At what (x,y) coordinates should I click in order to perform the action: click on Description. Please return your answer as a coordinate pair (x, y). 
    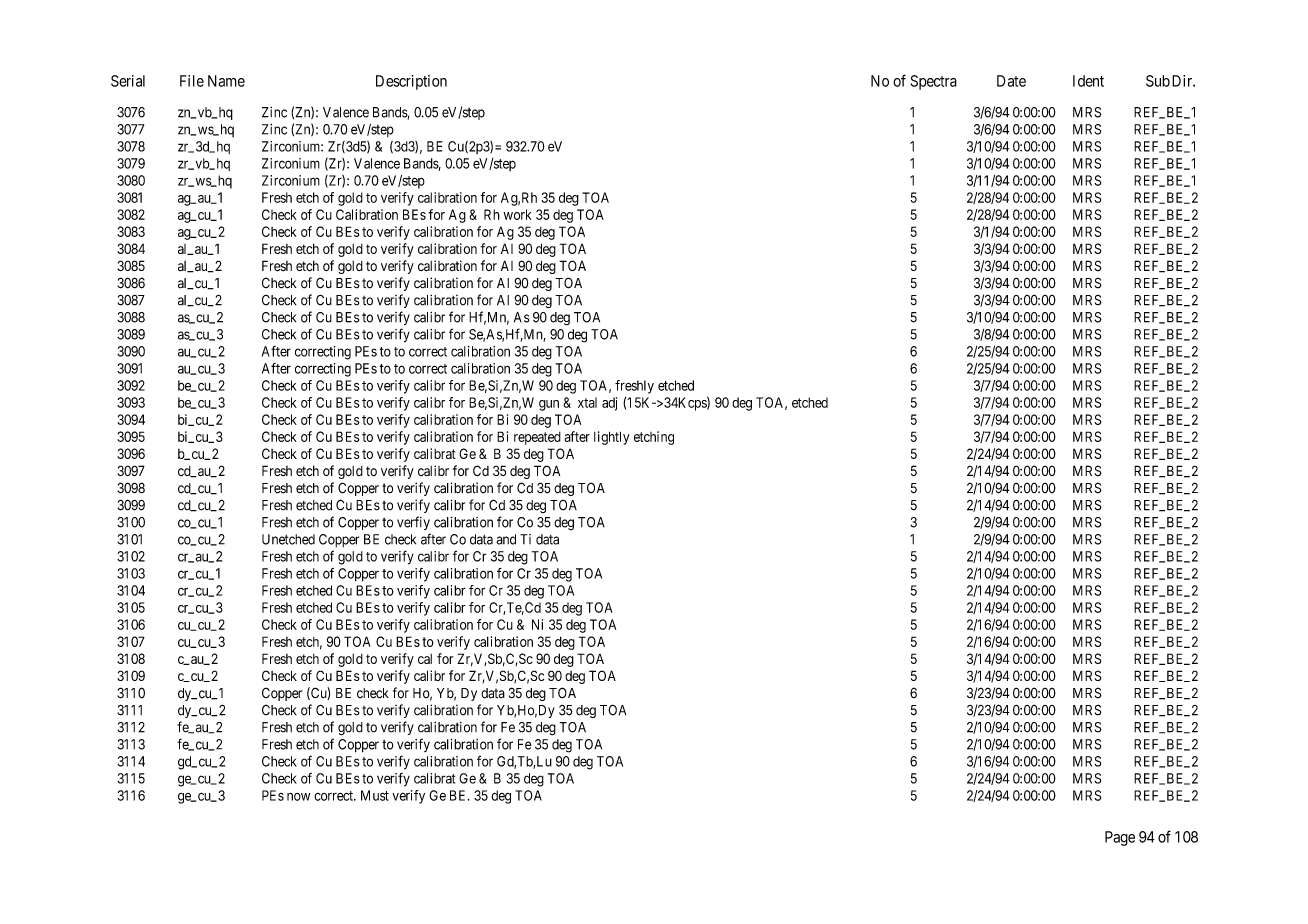
    Looking at the image, I should click on (411, 82).
